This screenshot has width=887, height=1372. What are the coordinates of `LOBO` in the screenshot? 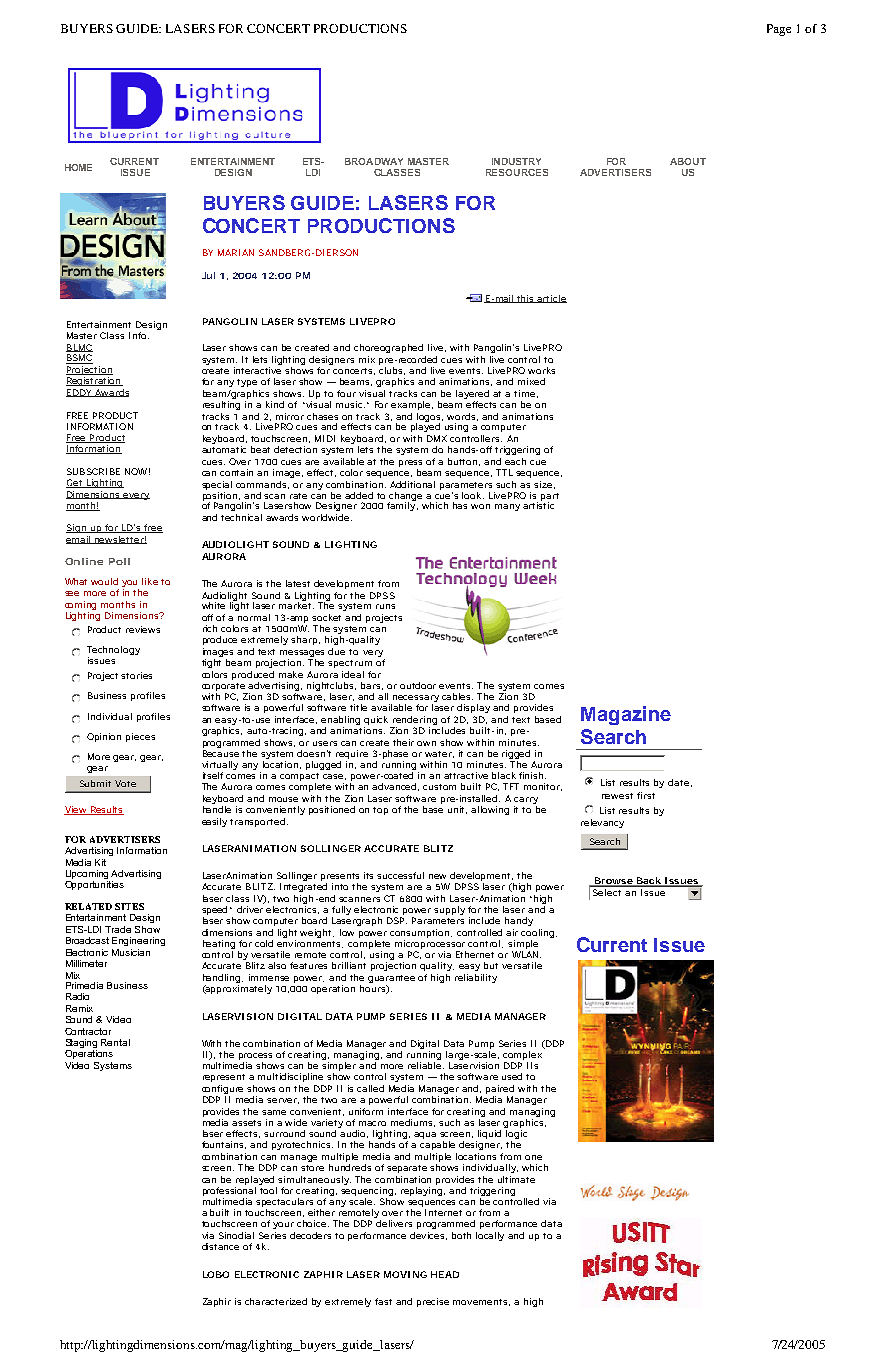 It's located at (216, 1274).
